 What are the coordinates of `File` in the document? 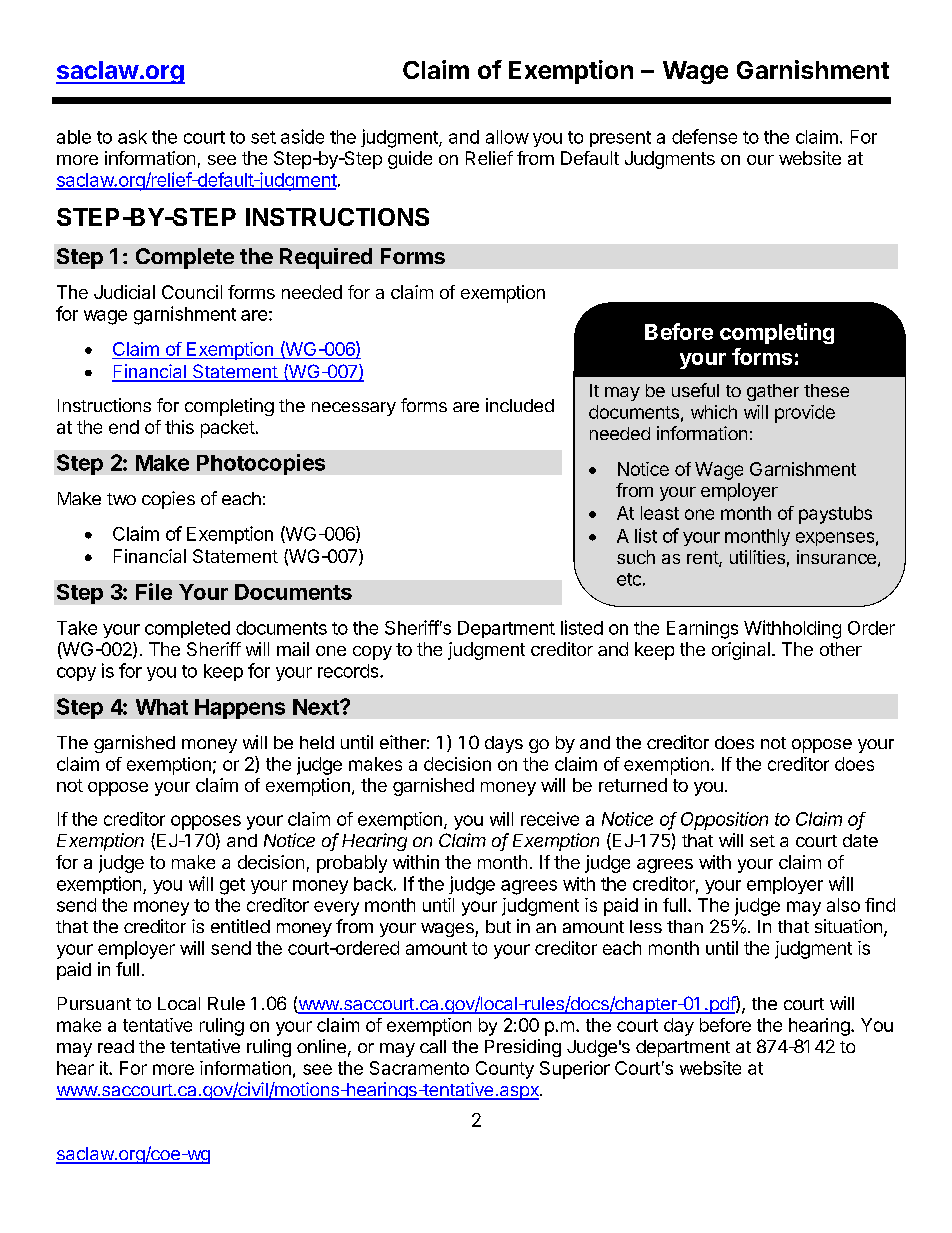 It's located at (154, 591).
